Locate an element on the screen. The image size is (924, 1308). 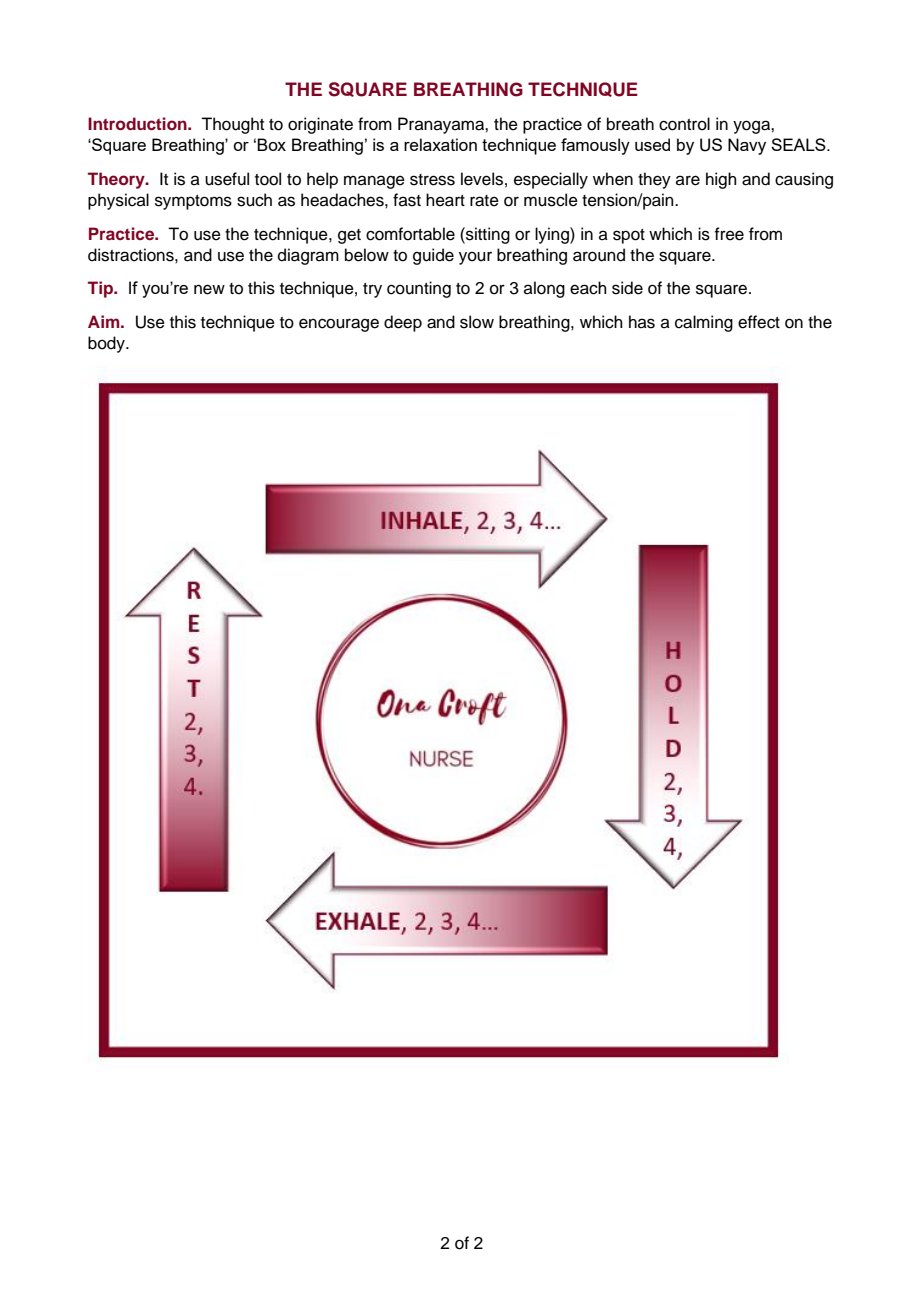
high is located at coordinates (721, 180).
